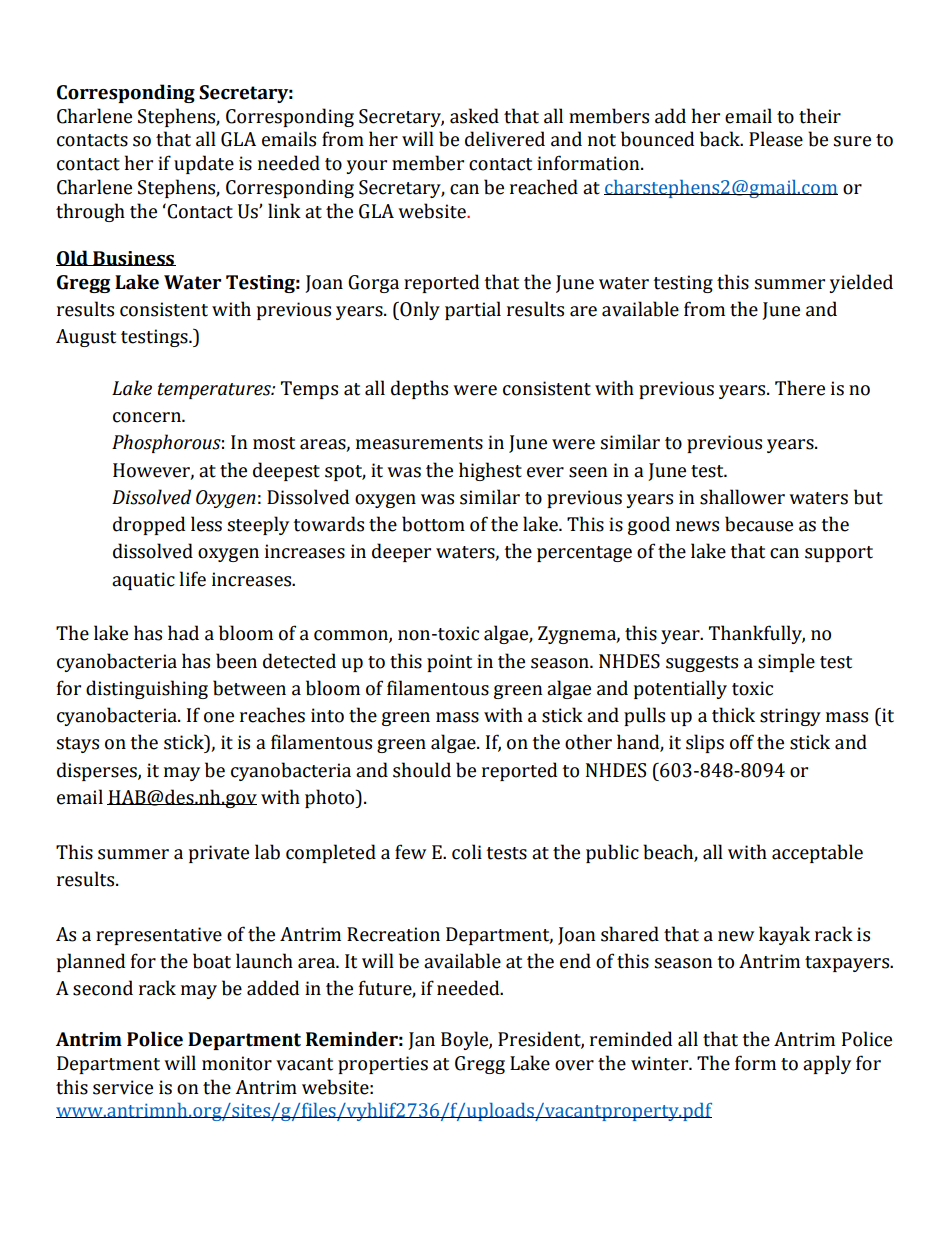 This page has height=1233, width=952. I want to click on update, so click(204, 164).
